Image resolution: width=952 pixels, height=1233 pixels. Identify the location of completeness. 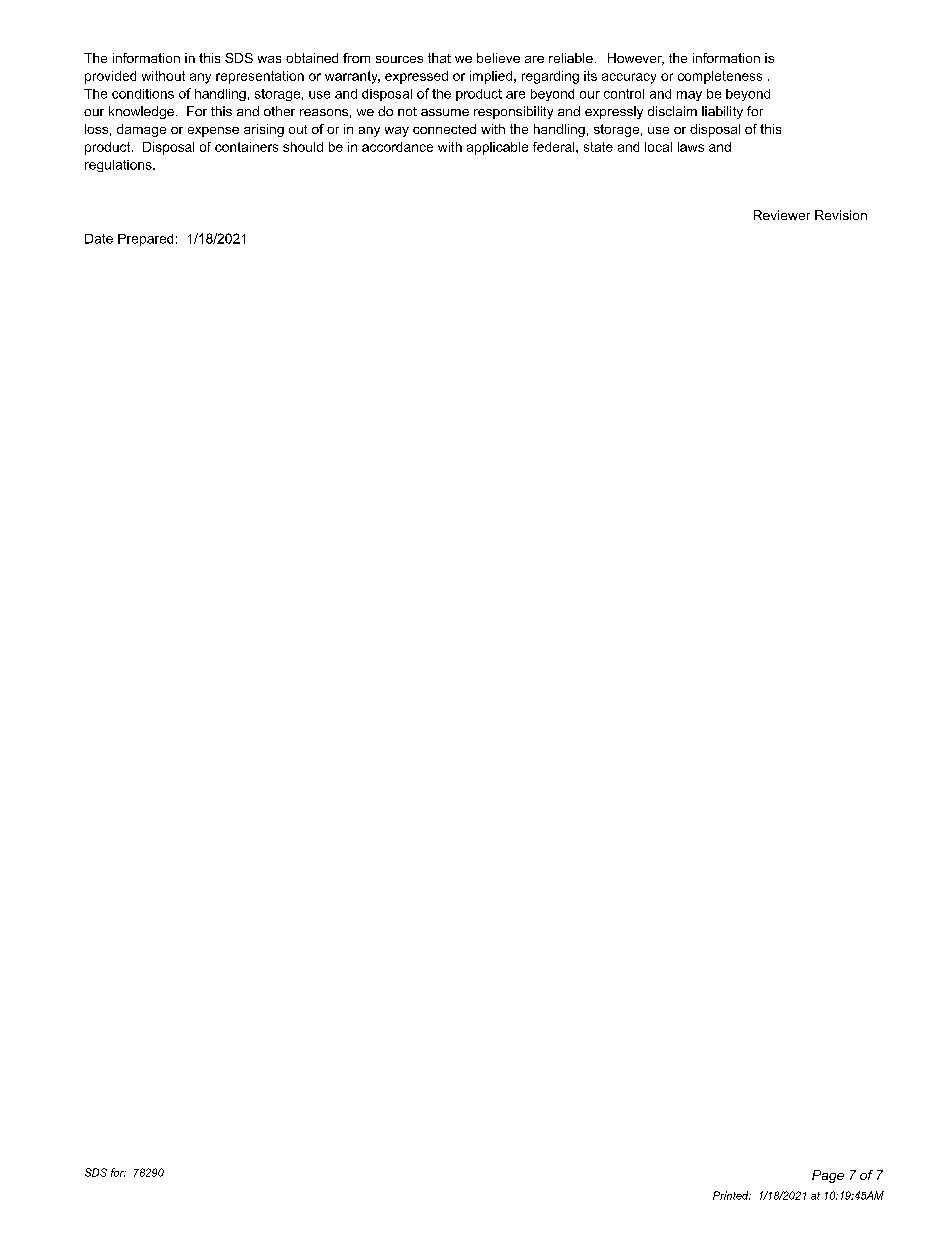
(720, 77).
